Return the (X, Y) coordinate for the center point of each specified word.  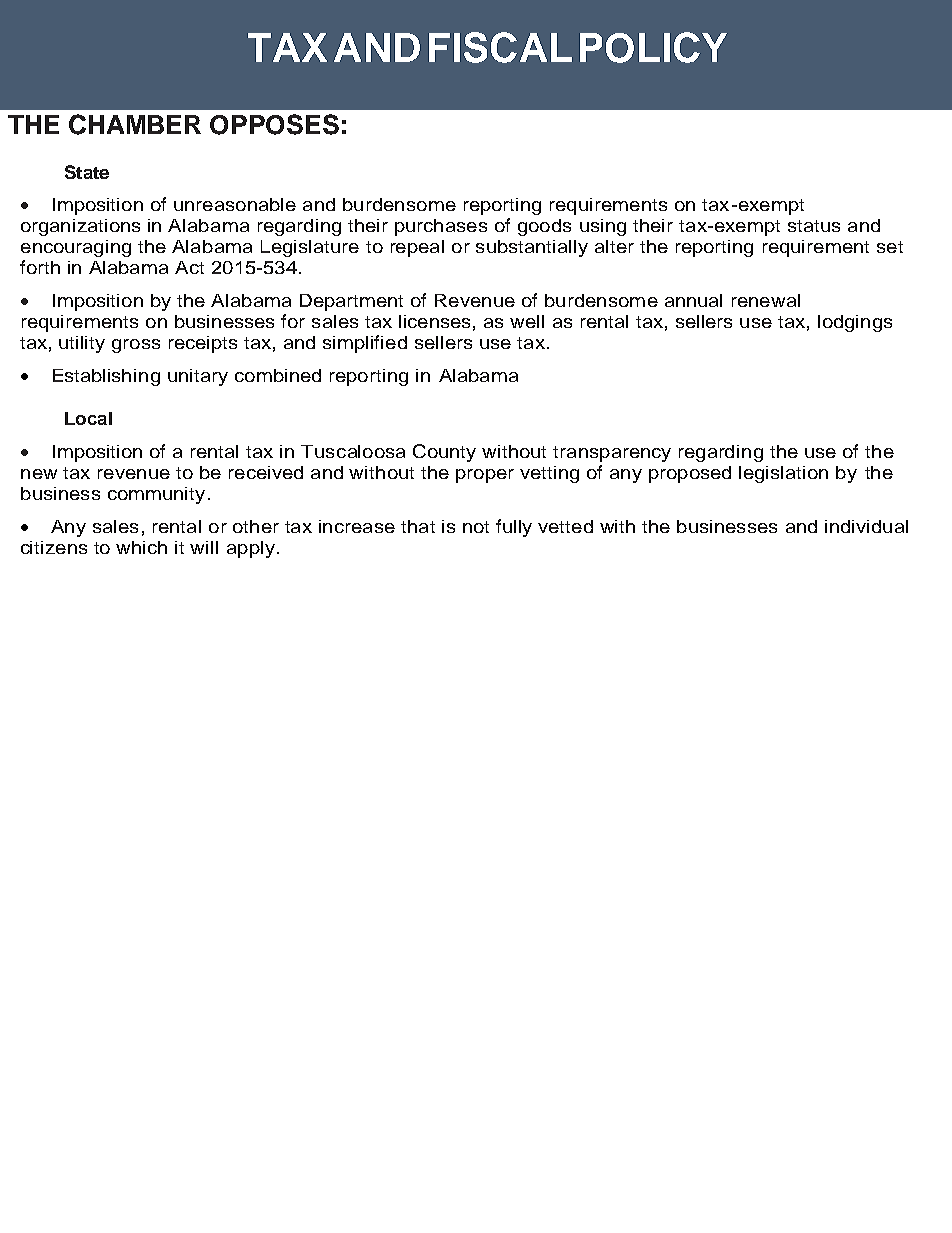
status (814, 226)
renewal (766, 300)
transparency (612, 454)
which (141, 547)
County (444, 453)
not (476, 527)
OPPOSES (274, 124)
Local (88, 418)
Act (189, 267)
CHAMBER (135, 124)
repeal (417, 248)
